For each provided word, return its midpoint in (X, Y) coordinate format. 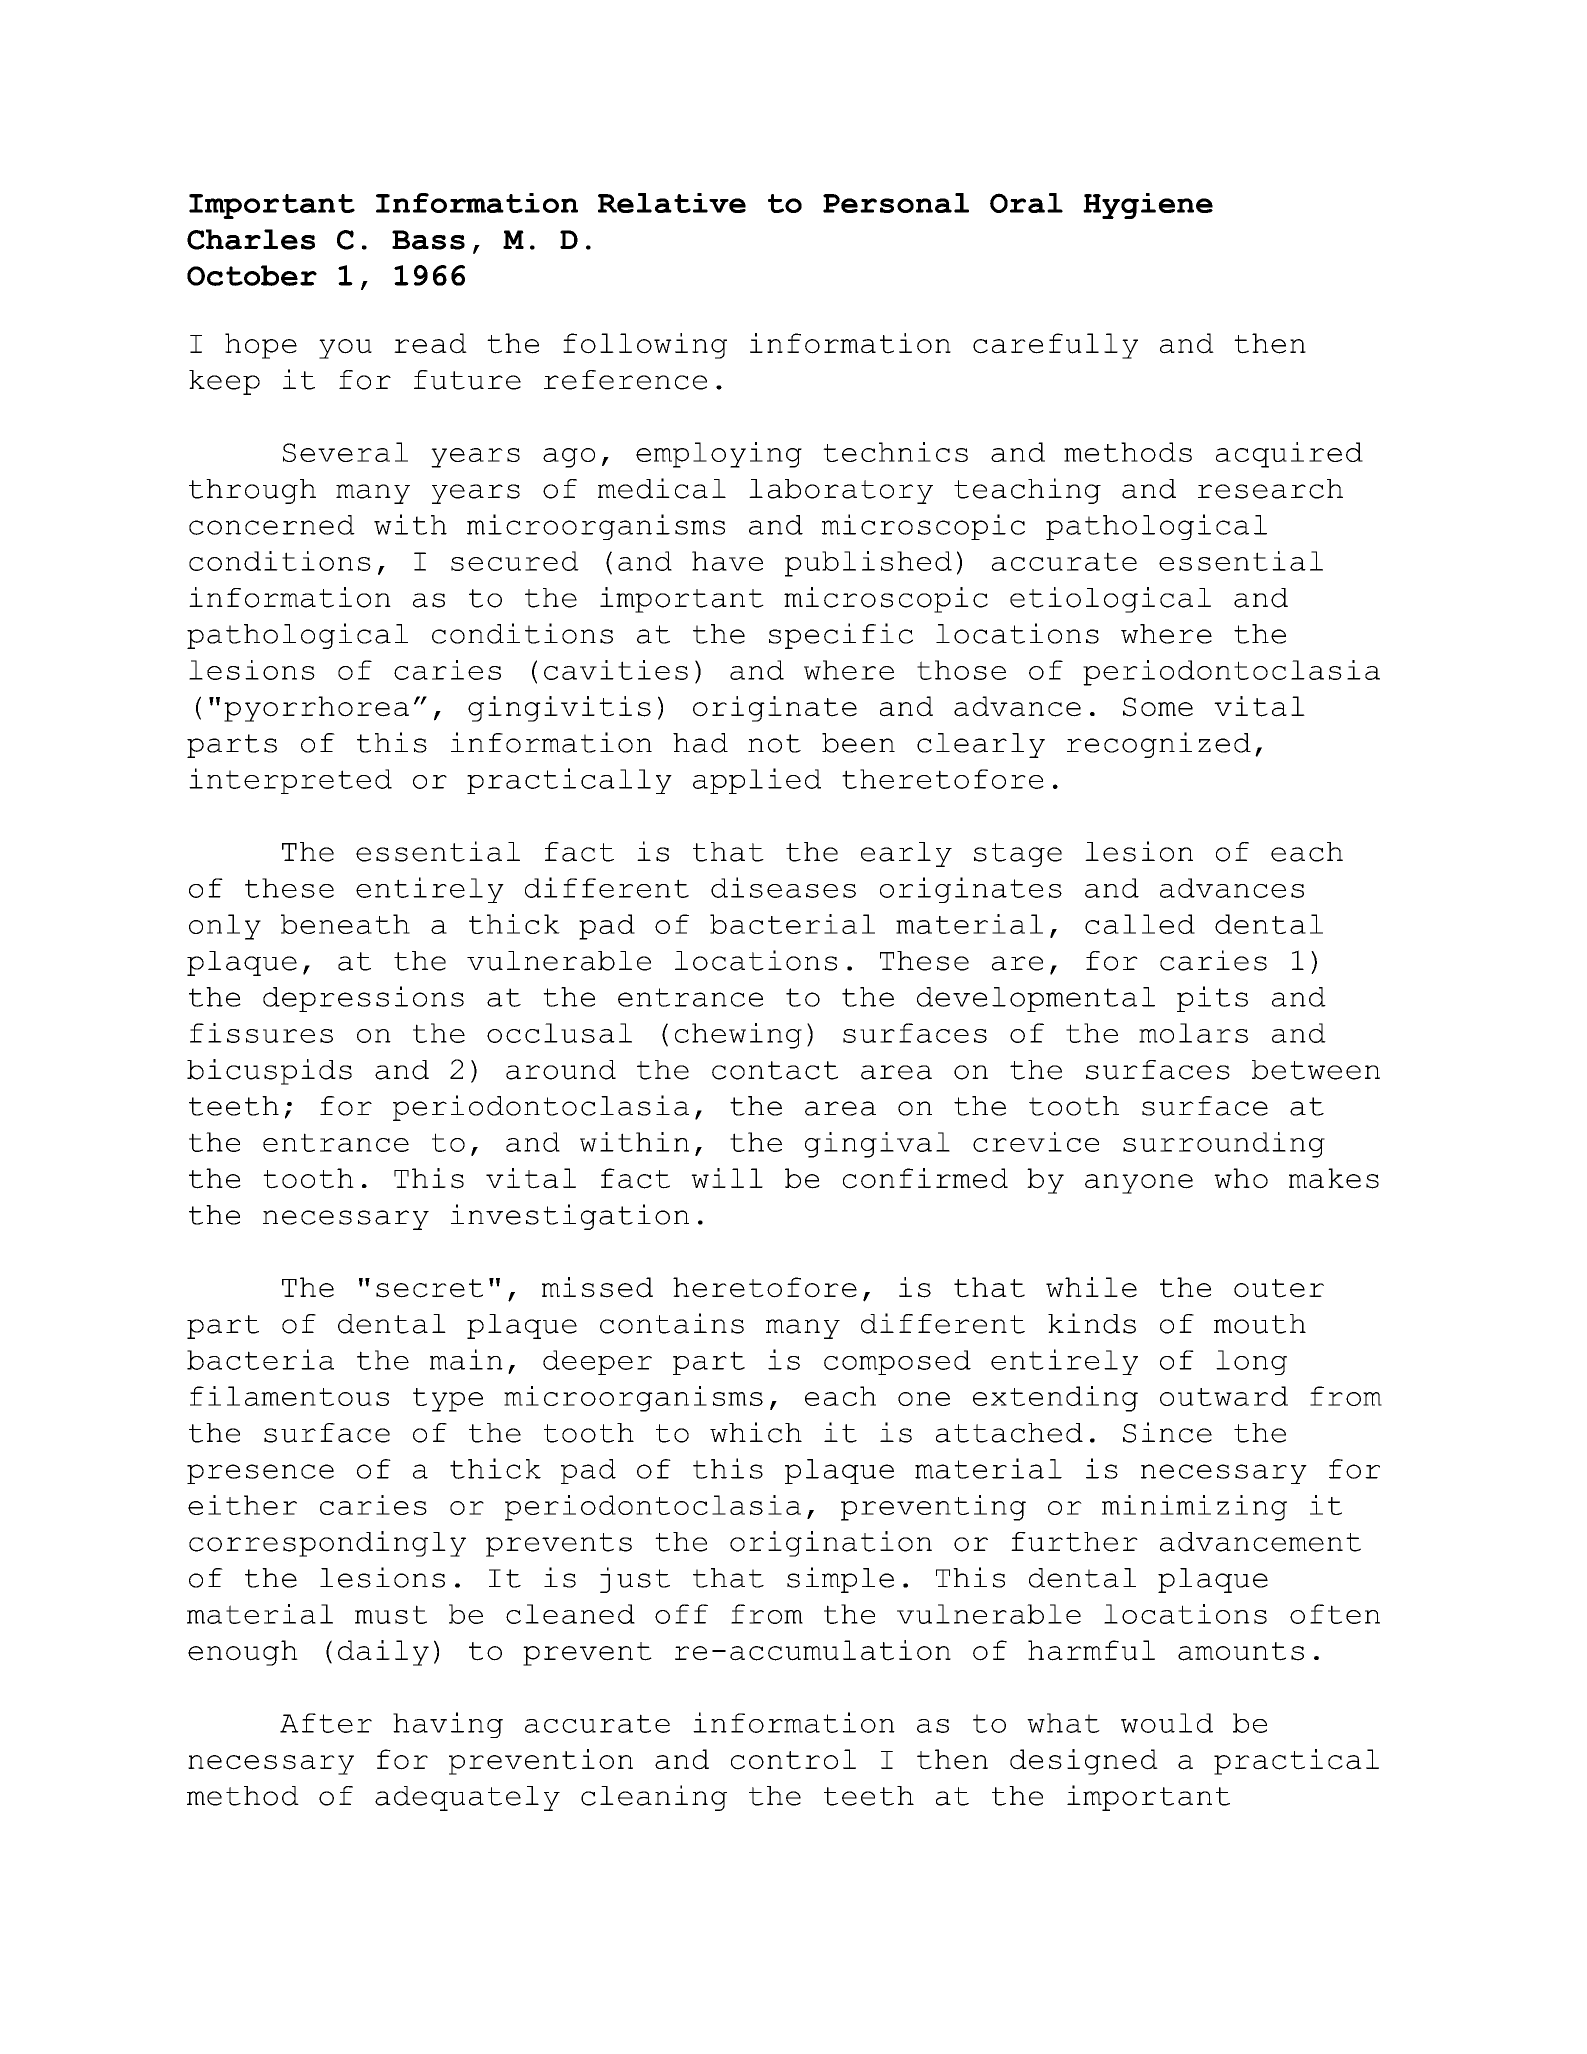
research (1270, 489)
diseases (783, 887)
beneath (345, 924)
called (1140, 924)
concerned (272, 525)
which (756, 1432)
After (326, 1723)
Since (1167, 1432)
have (727, 561)
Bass (428, 240)
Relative (672, 203)
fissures (261, 1033)
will (727, 1178)
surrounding (1224, 1145)
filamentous (289, 1396)
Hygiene (1148, 206)
